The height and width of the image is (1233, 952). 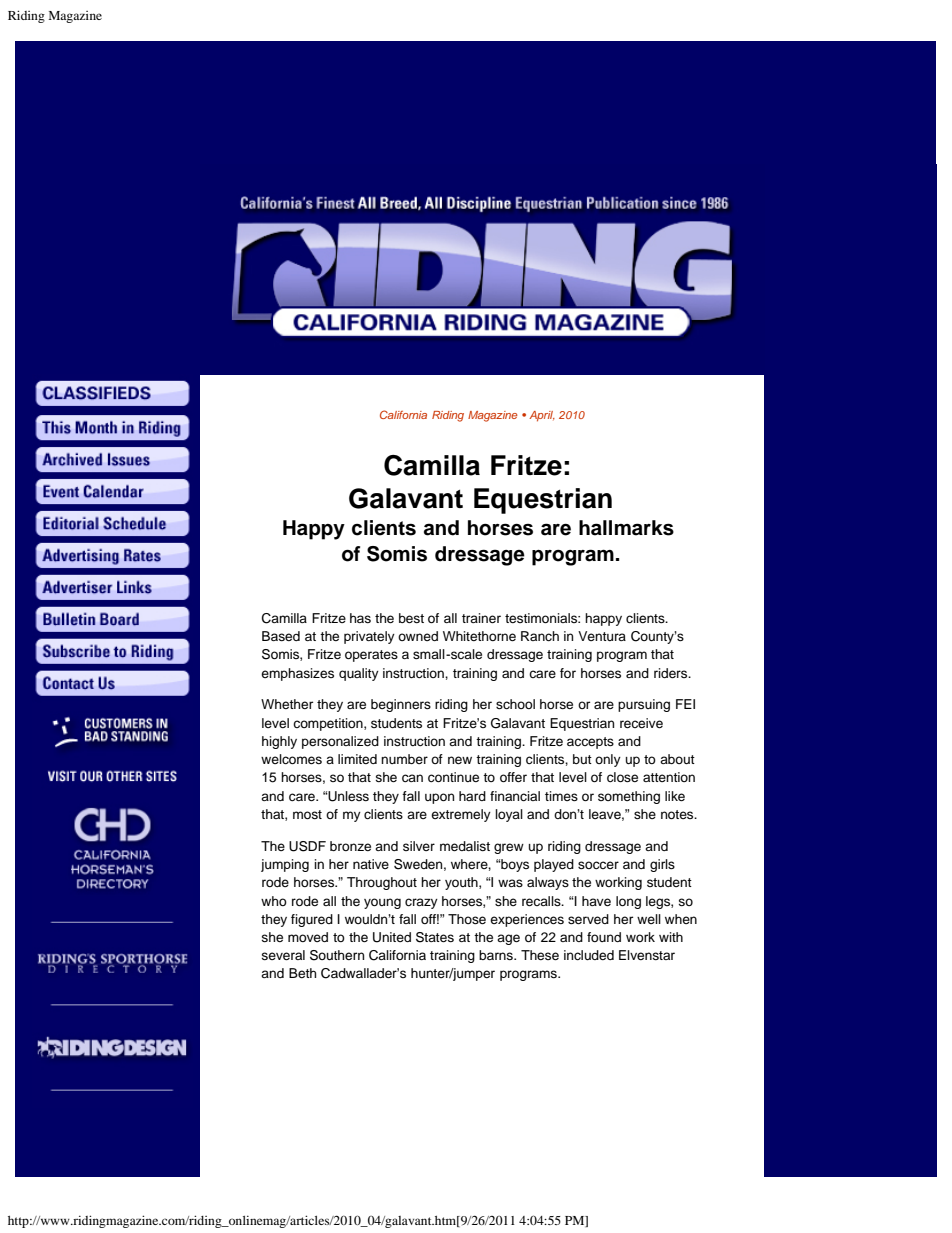 What do you see at coordinates (461, 815) in the image?
I see `extremely` at bounding box center [461, 815].
